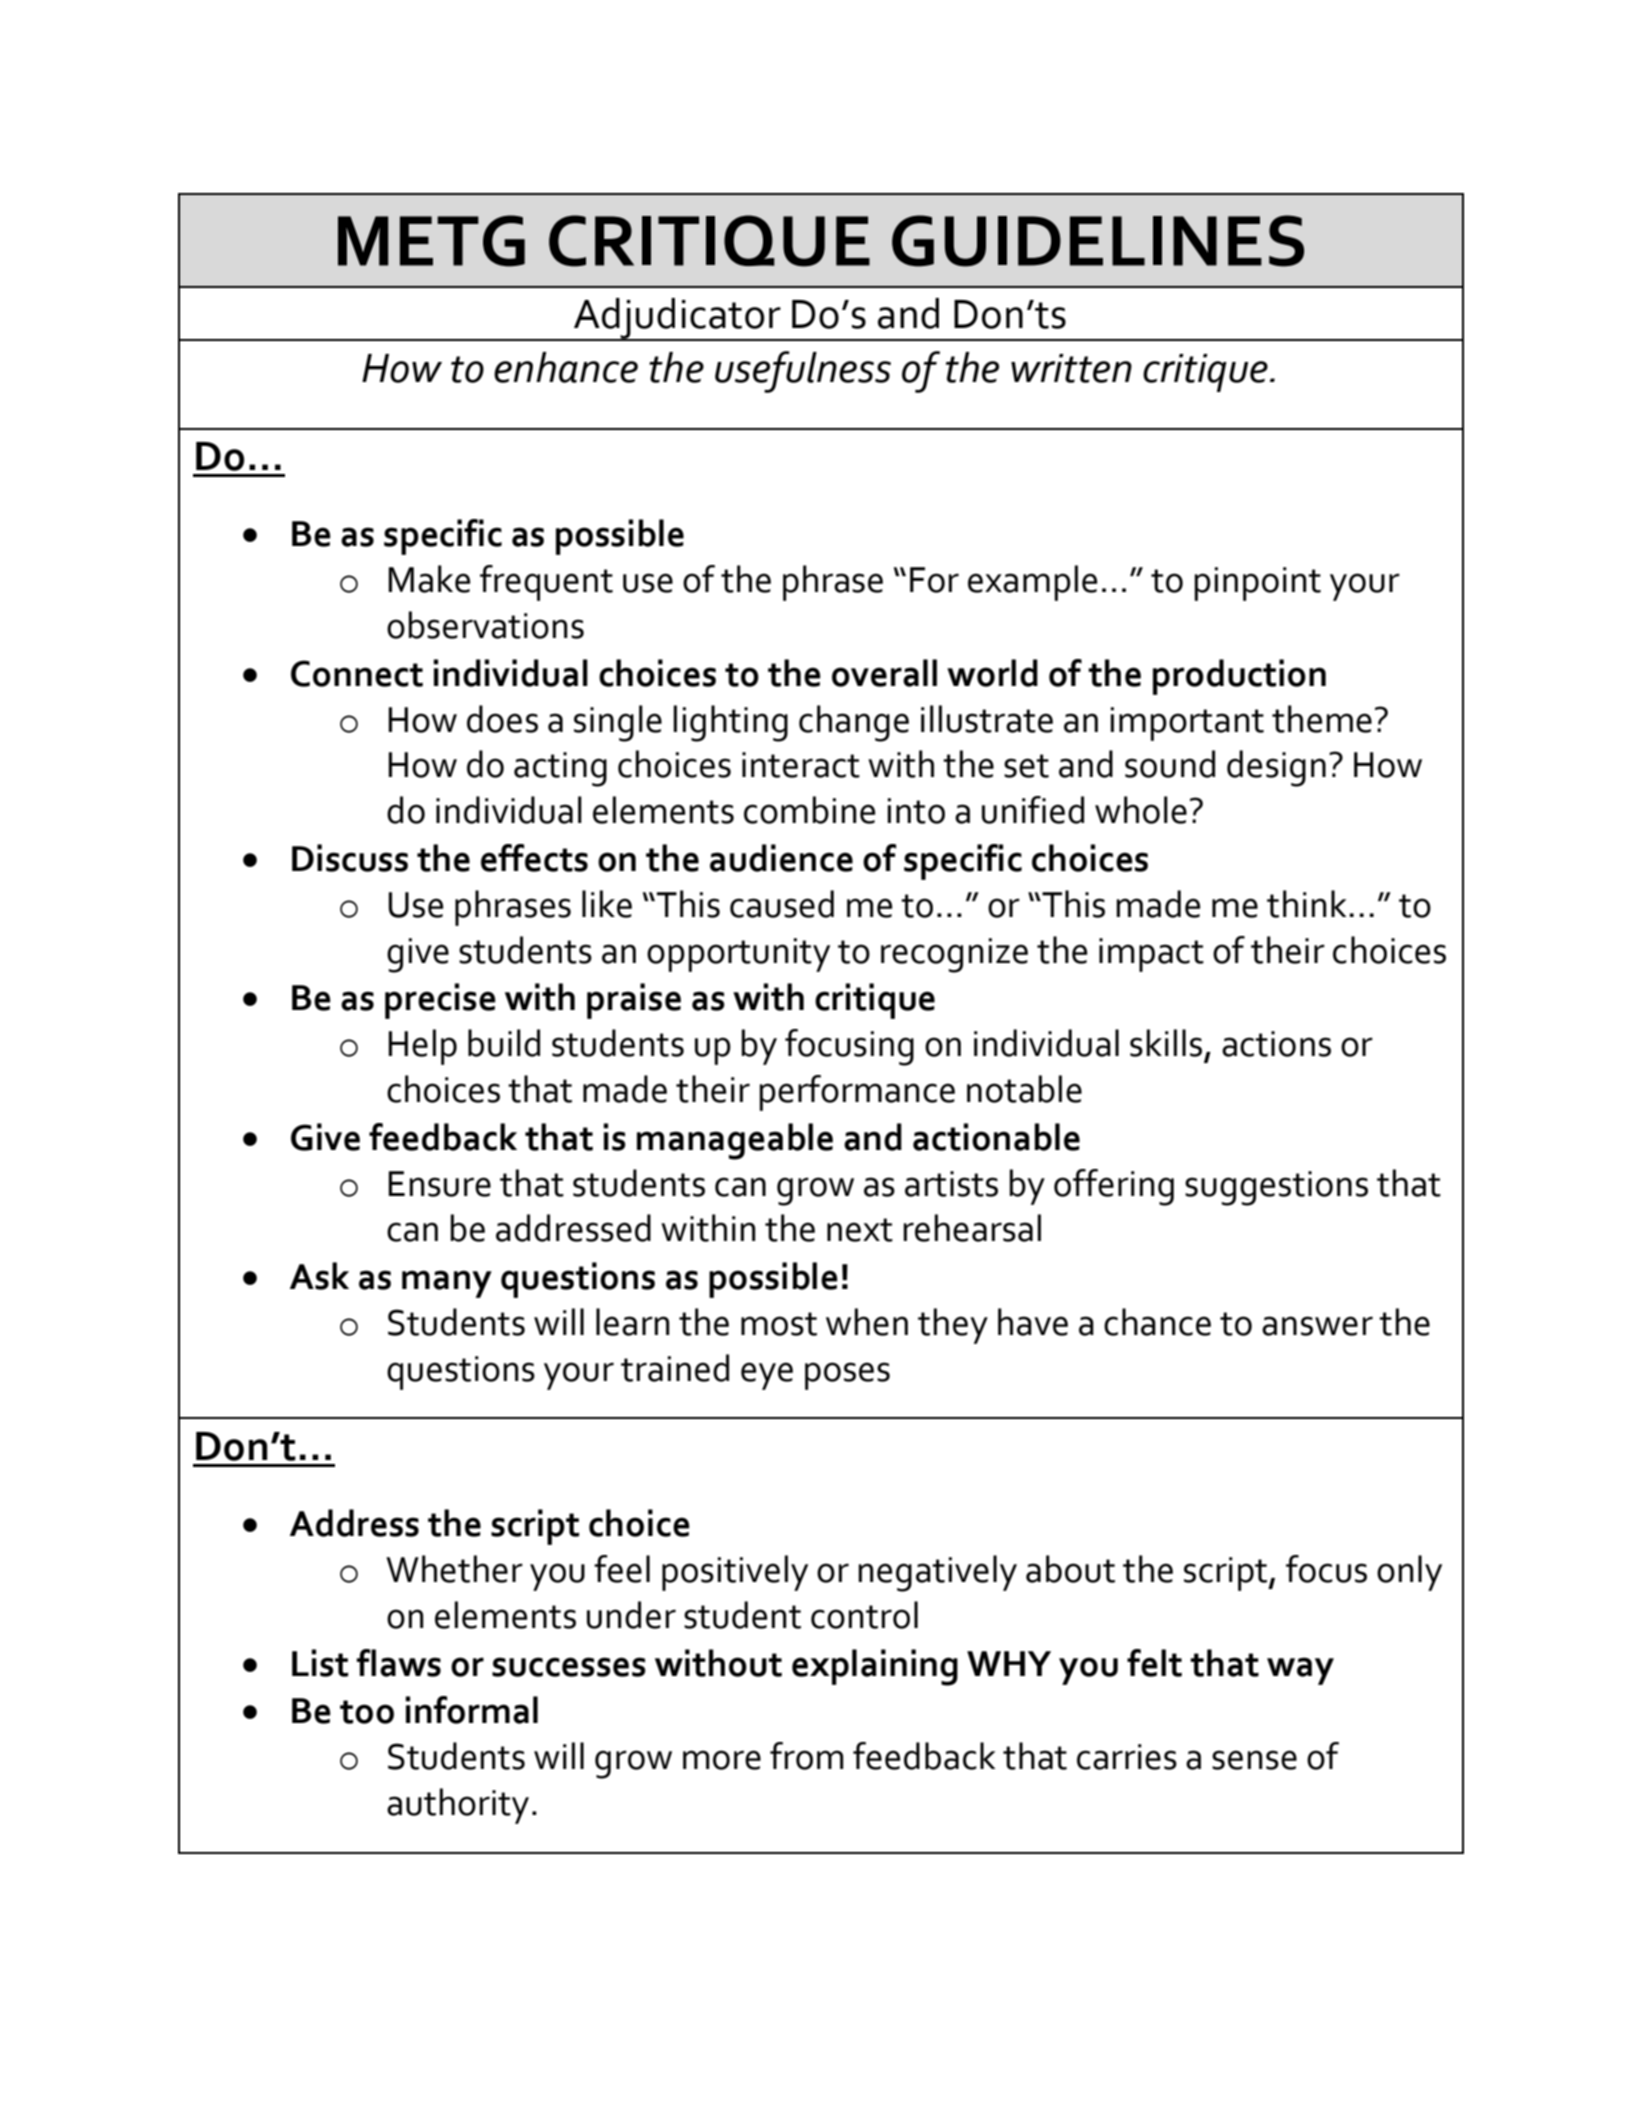  I want to click on from, so click(807, 1756).
